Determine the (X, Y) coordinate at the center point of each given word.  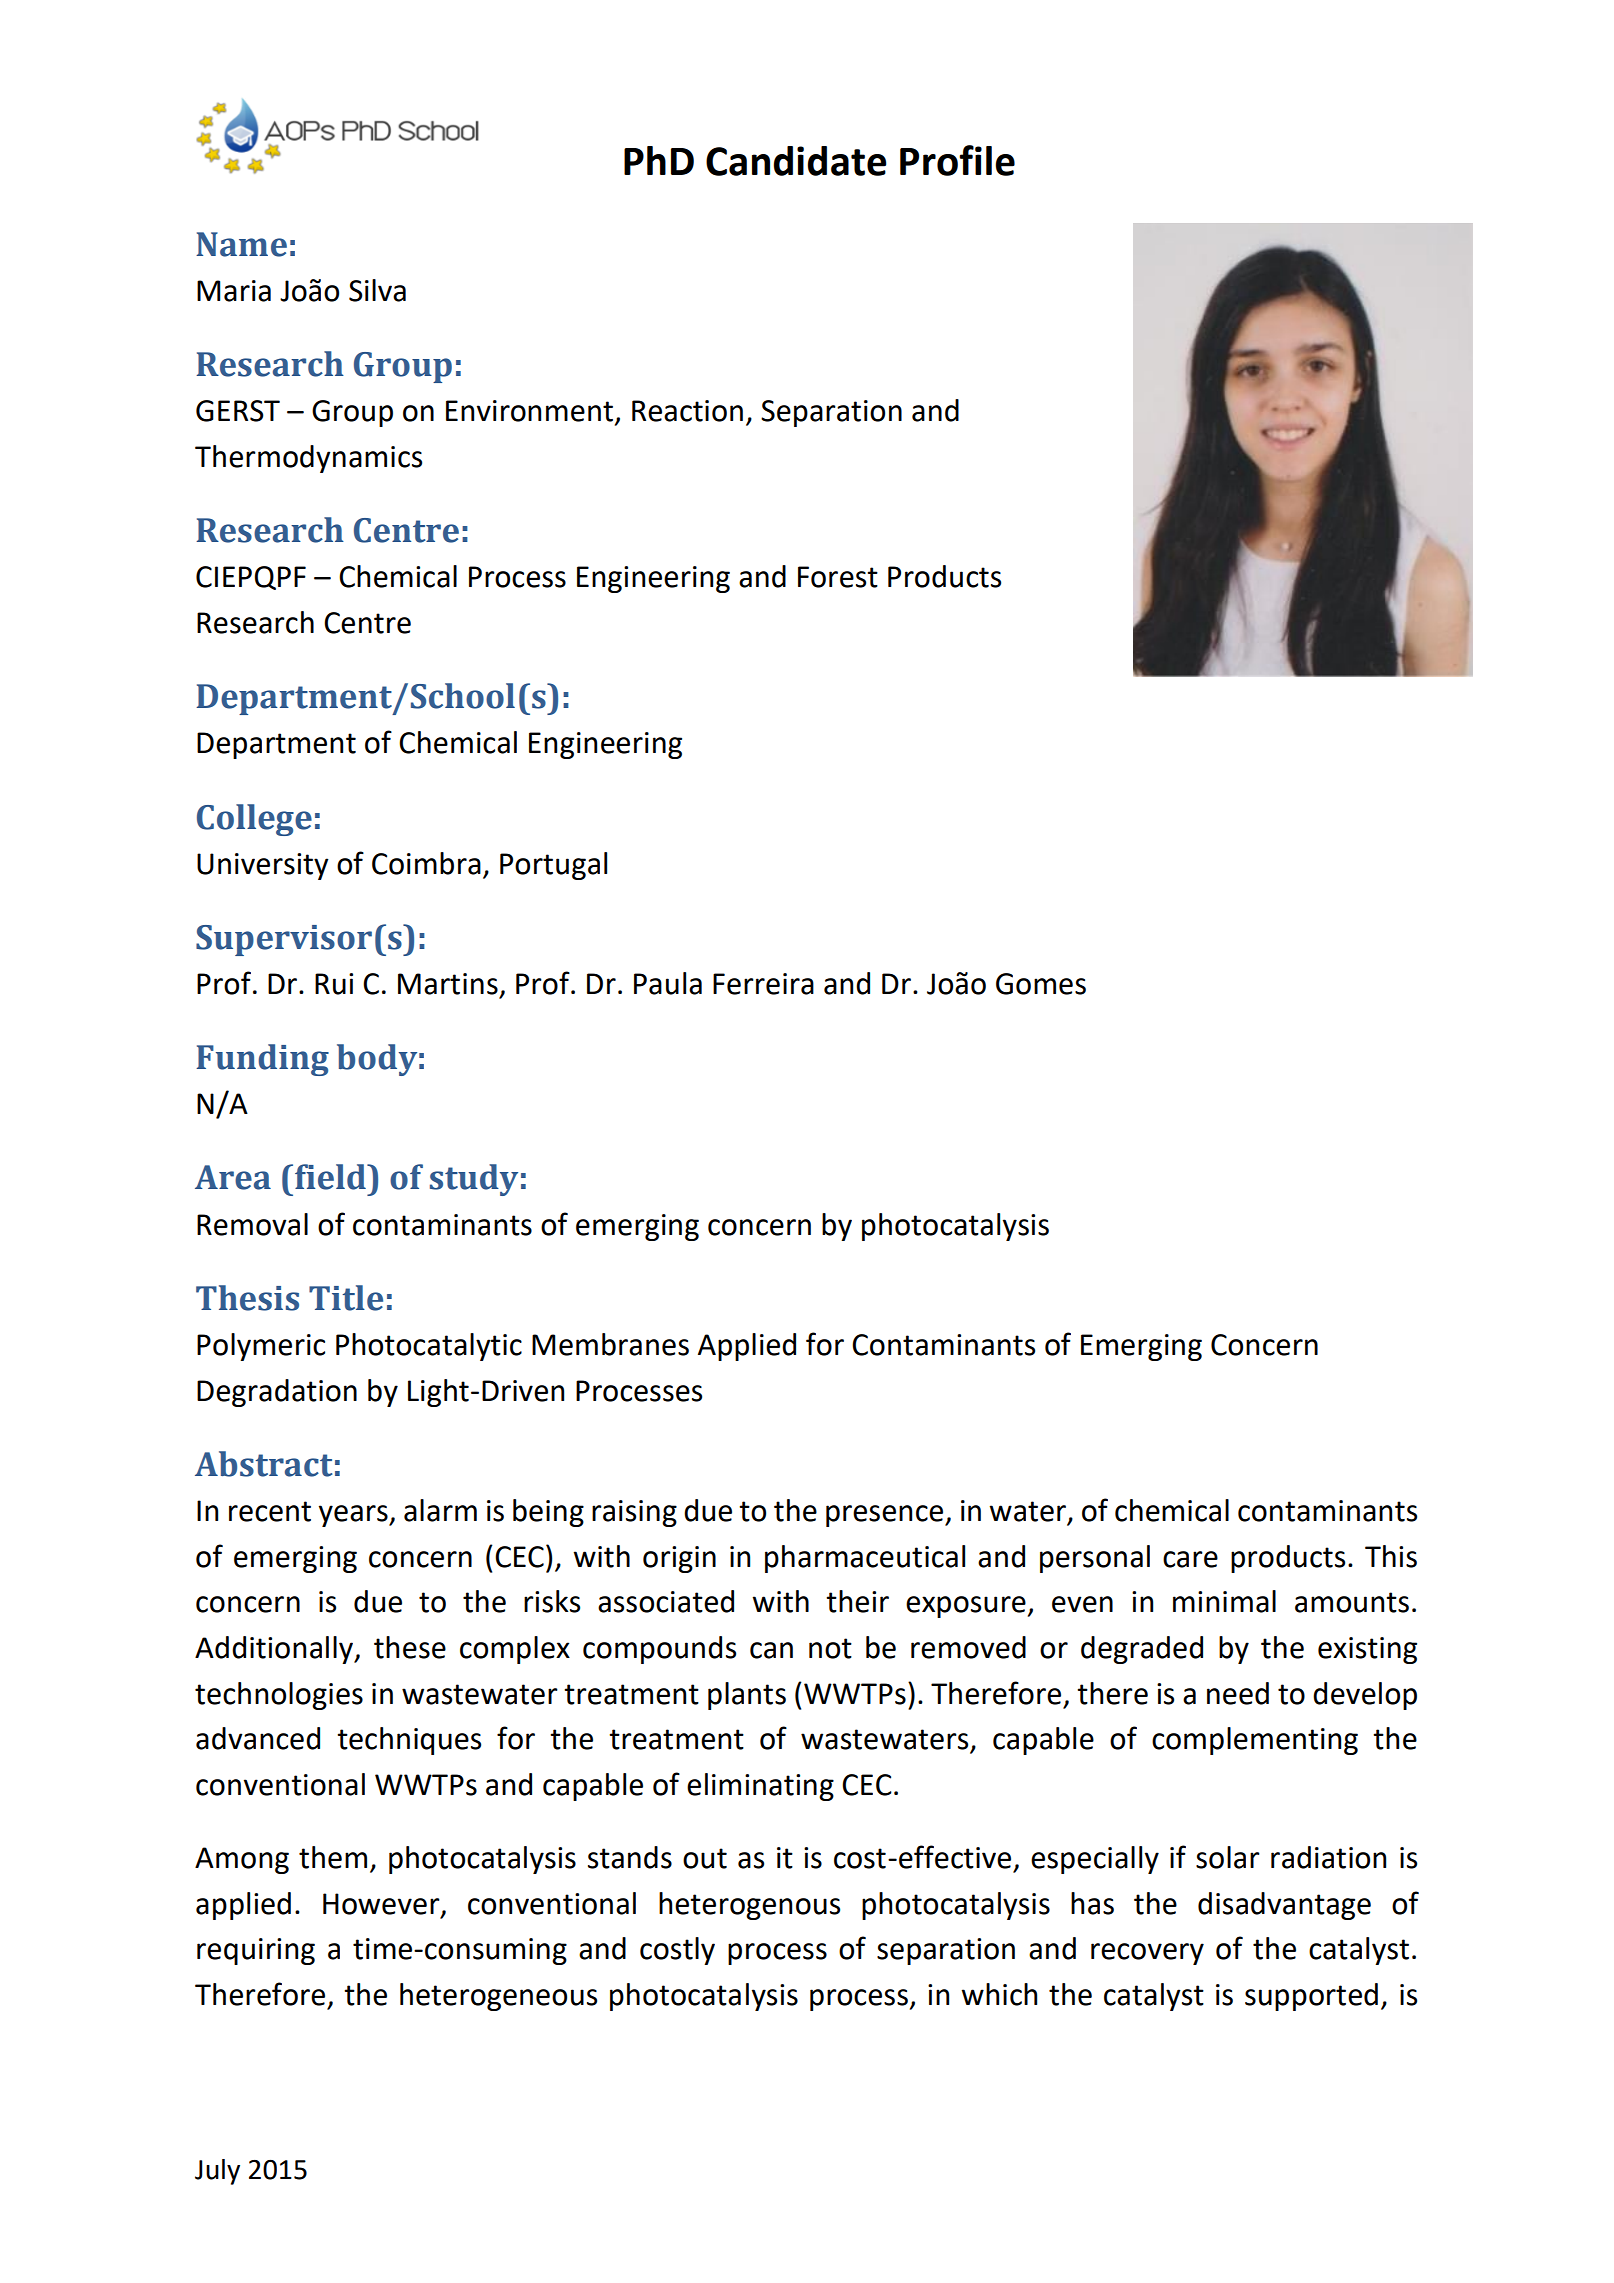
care (1190, 1559)
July (217, 2172)
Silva (377, 290)
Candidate (796, 161)
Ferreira (763, 984)
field (331, 1177)
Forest (838, 577)
